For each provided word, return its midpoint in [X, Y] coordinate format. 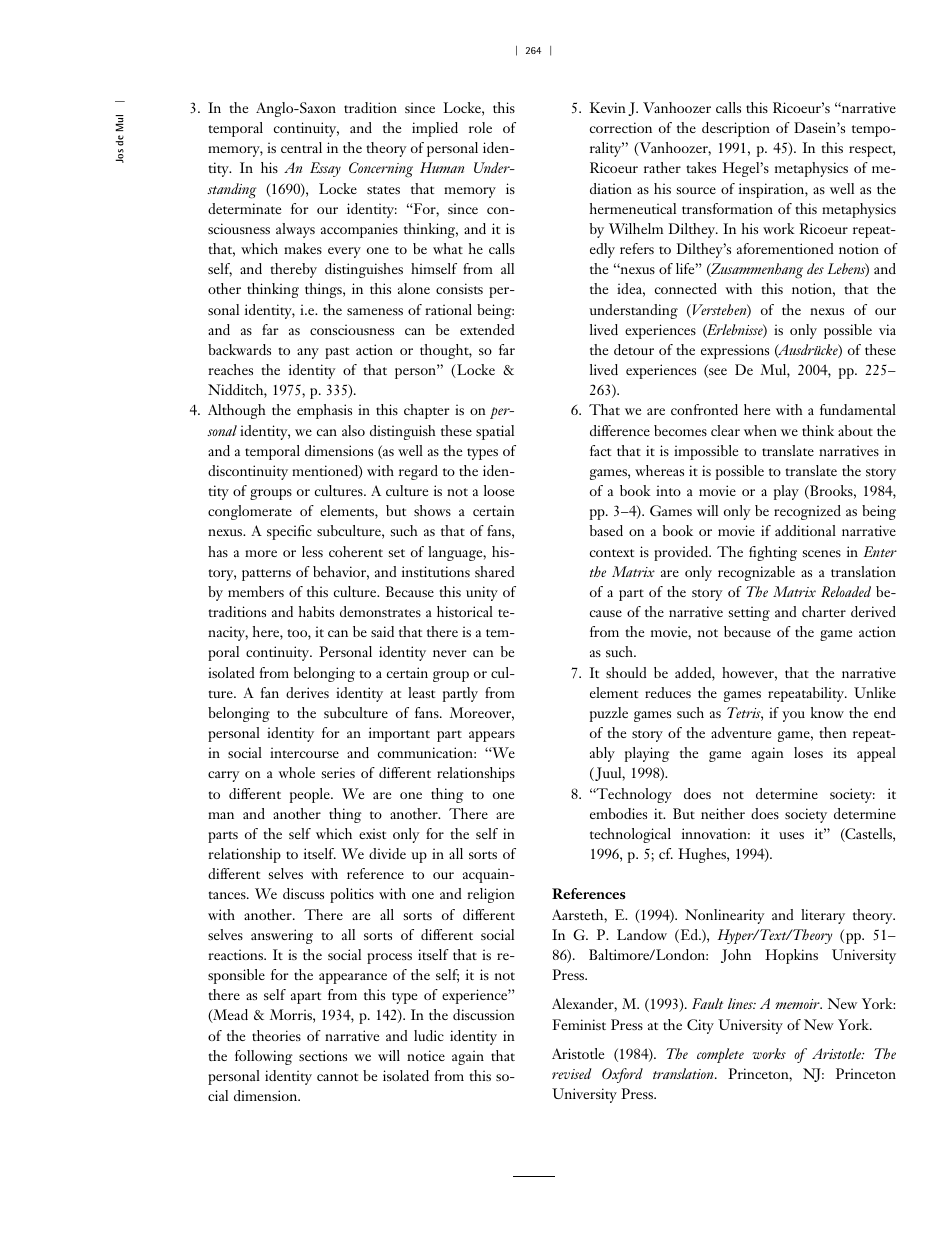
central [301, 147]
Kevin [608, 107]
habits [316, 611]
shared [495, 571]
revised [572, 1073]
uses [791, 835]
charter [824, 611]
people [311, 795]
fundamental [858, 409]
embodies [618, 813]
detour [634, 349]
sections [323, 1055]
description [736, 129]
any [308, 353]
